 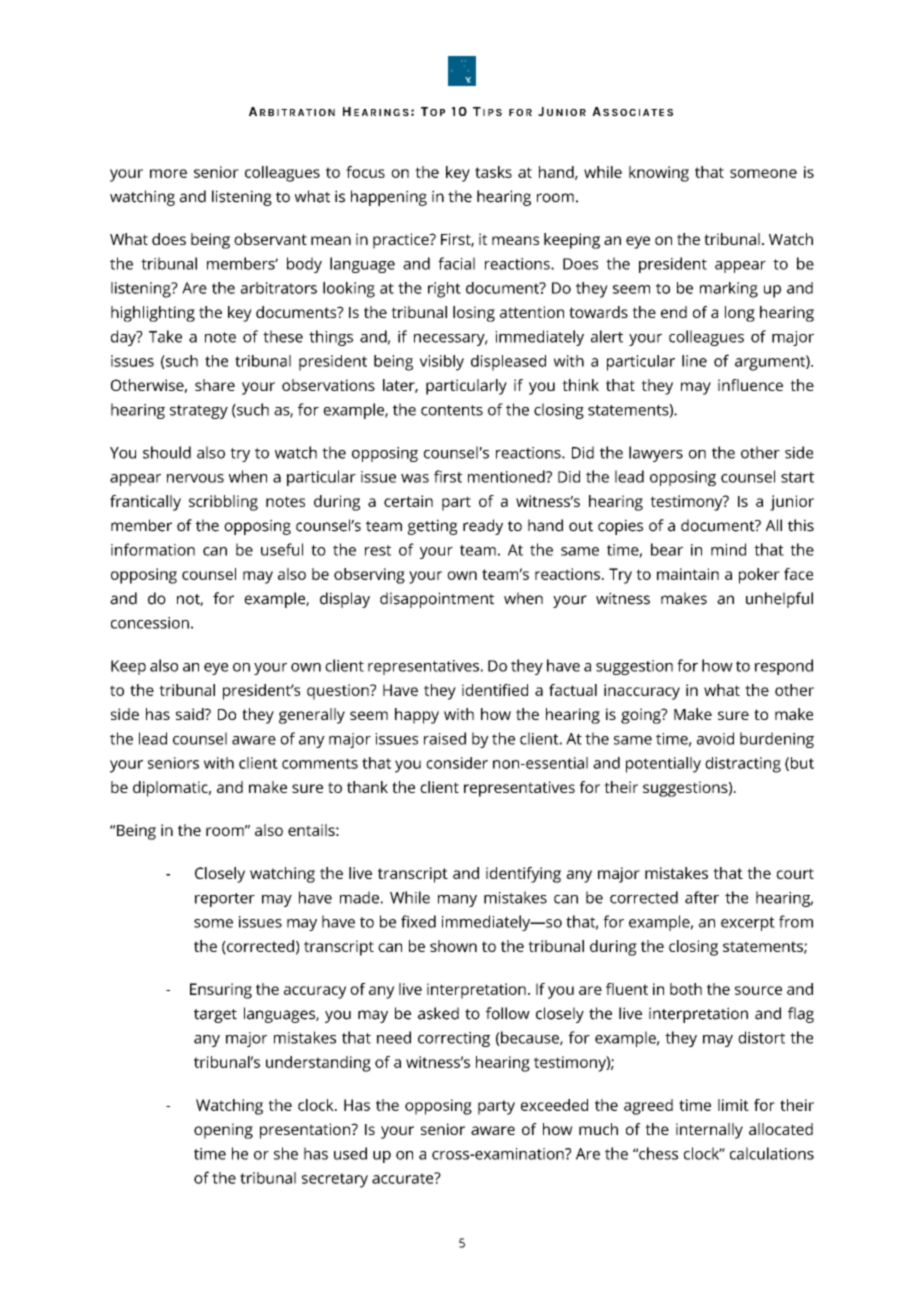 What do you see at coordinates (495, 690) in the document?
I see `identified` at bounding box center [495, 690].
